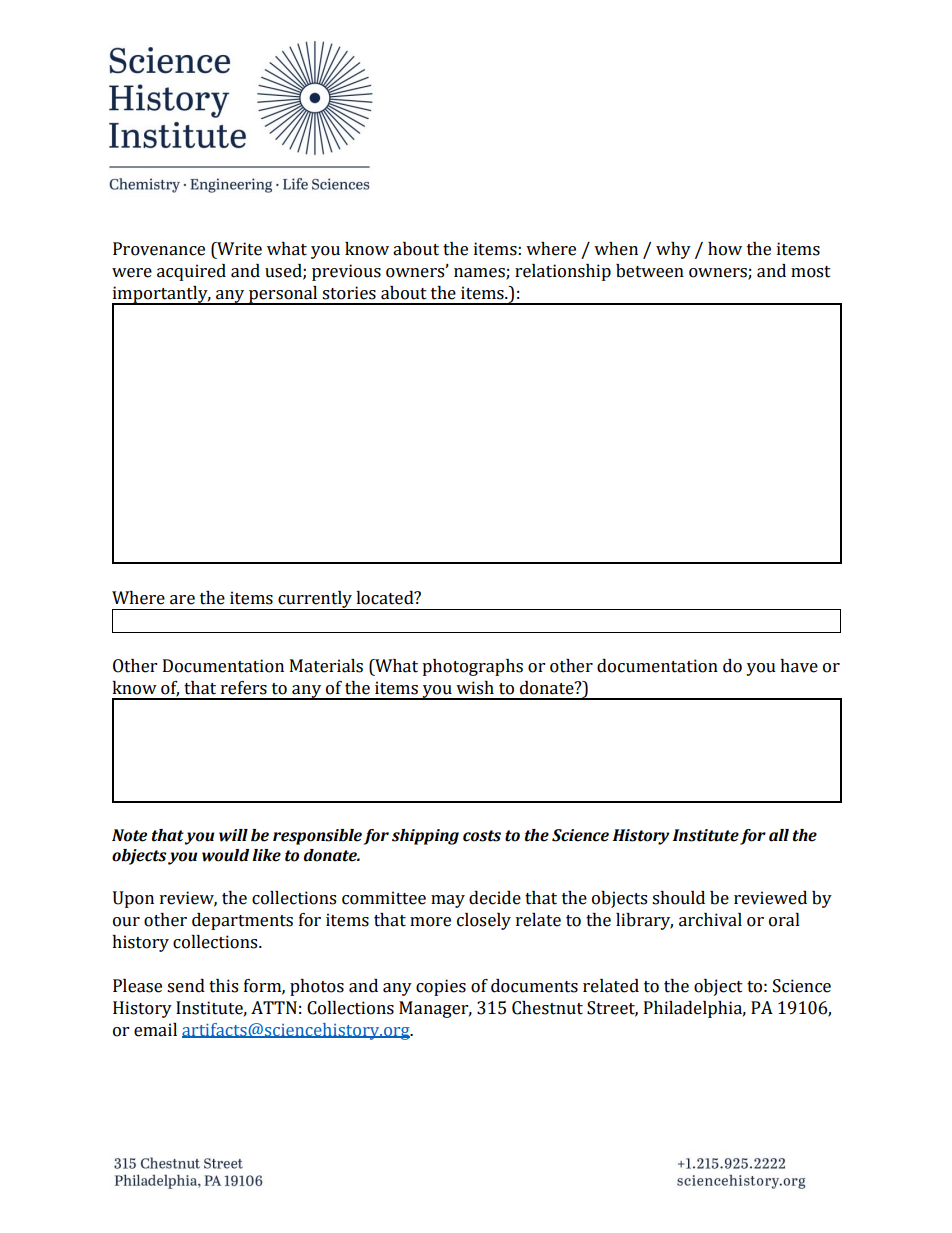  What do you see at coordinates (315, 600) in the page?
I see `currently` at bounding box center [315, 600].
